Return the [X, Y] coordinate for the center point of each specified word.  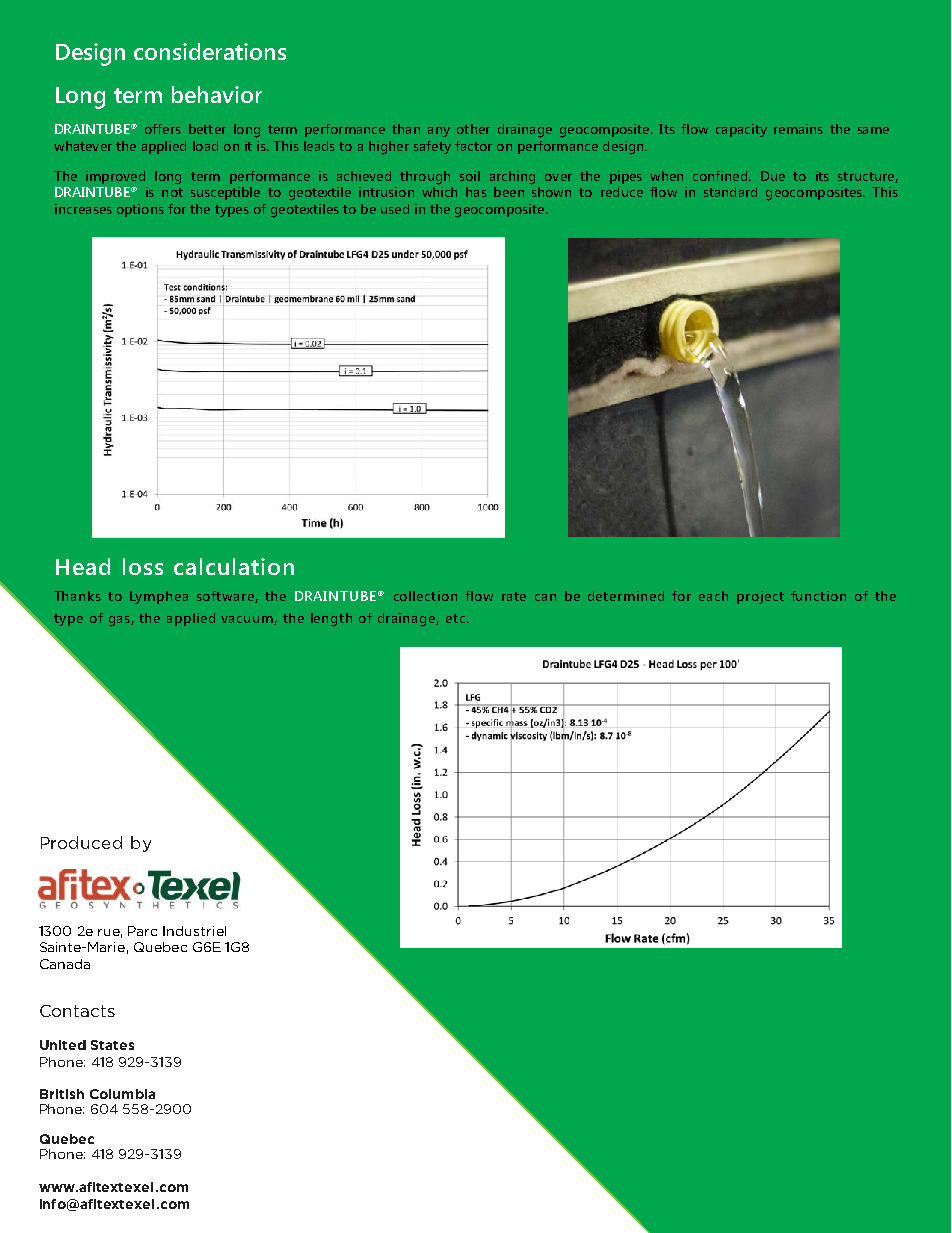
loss [143, 566]
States [112, 1045]
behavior [217, 94]
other [473, 129]
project [760, 597]
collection [425, 596]
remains [798, 129]
